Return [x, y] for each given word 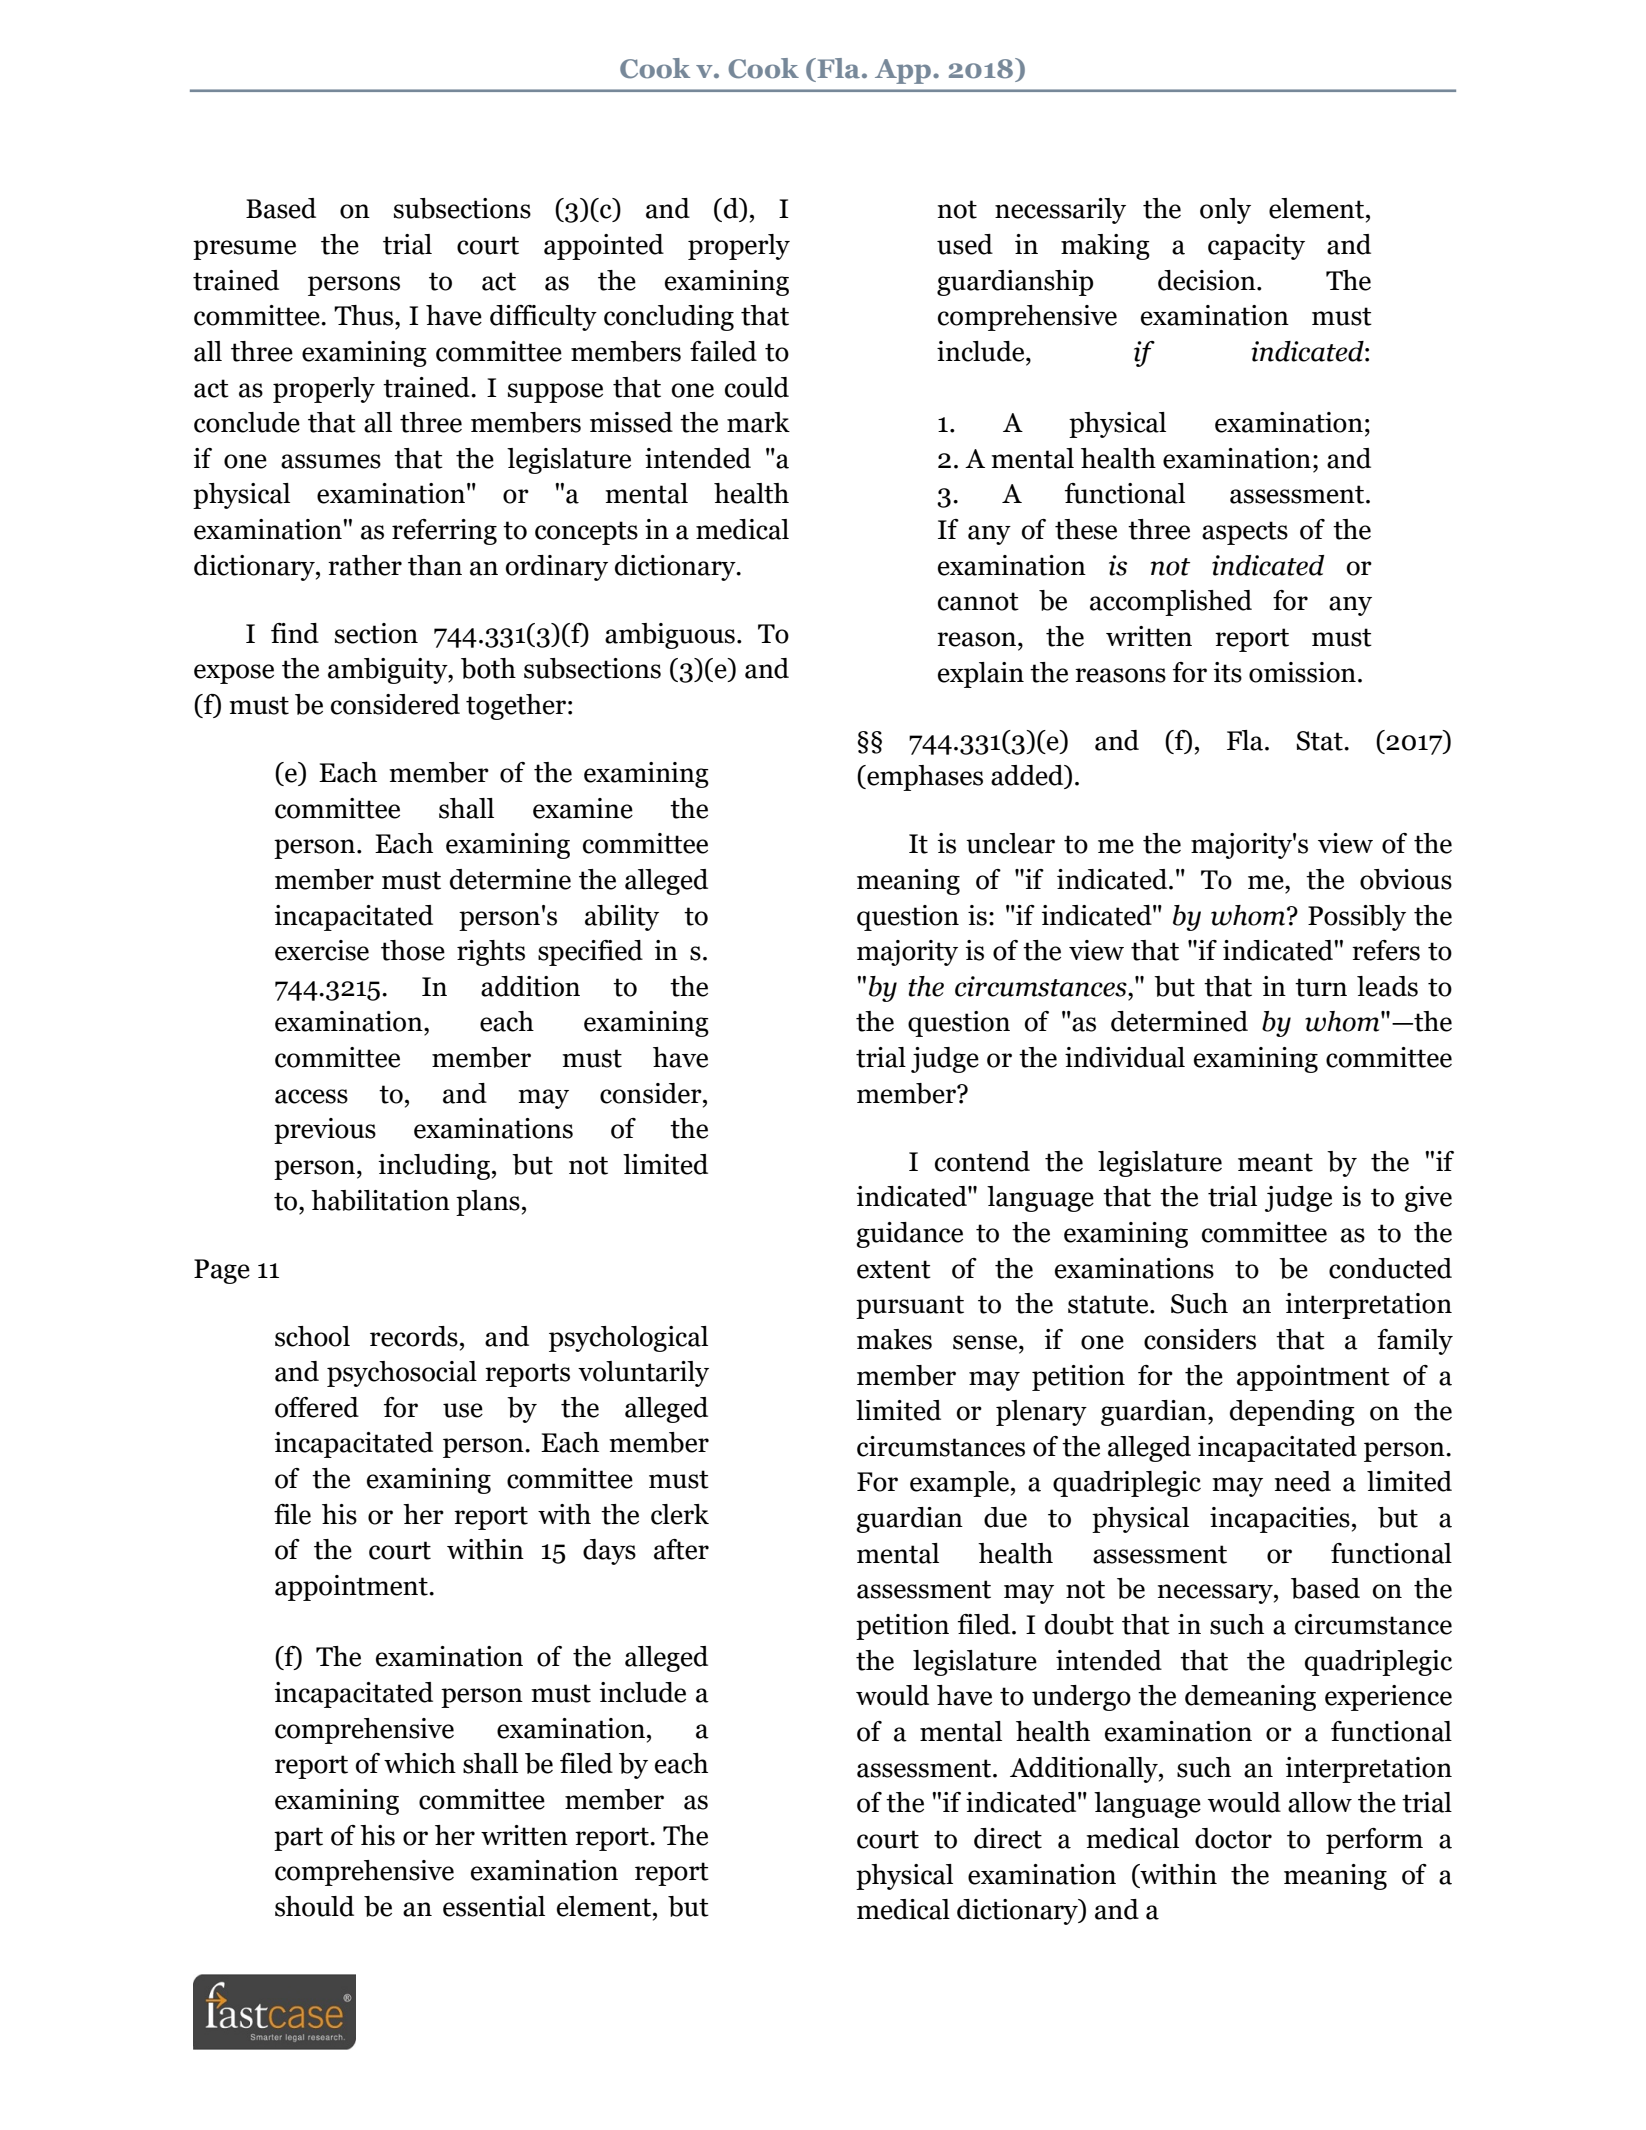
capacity [1256, 247]
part [298, 1839]
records [414, 1336]
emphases [924, 778]
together [516, 707]
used [965, 244]
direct [1008, 1838]
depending [1292, 1413]
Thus [365, 315]
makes [894, 1339]
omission [1302, 672]
